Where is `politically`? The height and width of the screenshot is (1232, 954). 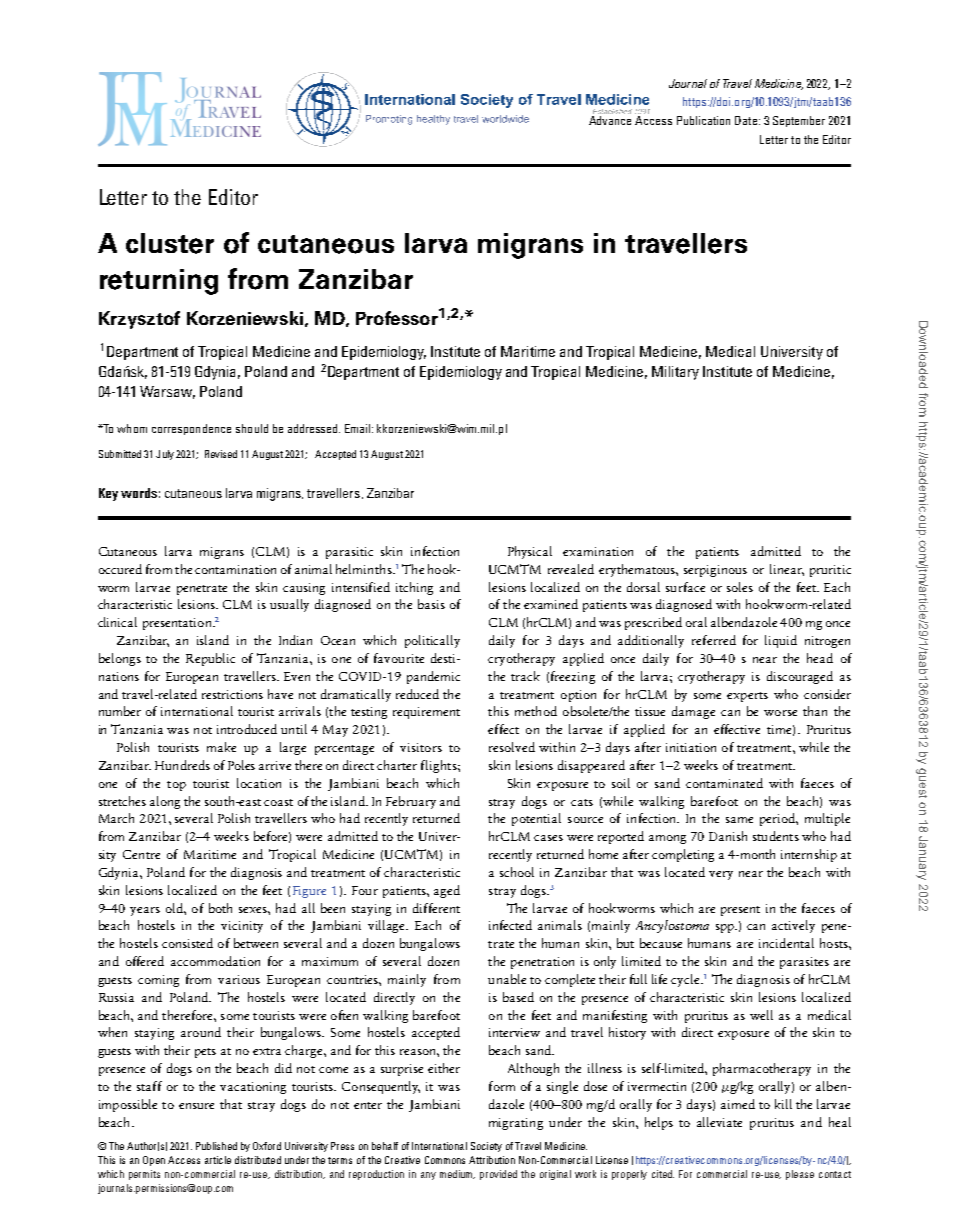 politically is located at coordinates (432, 641).
